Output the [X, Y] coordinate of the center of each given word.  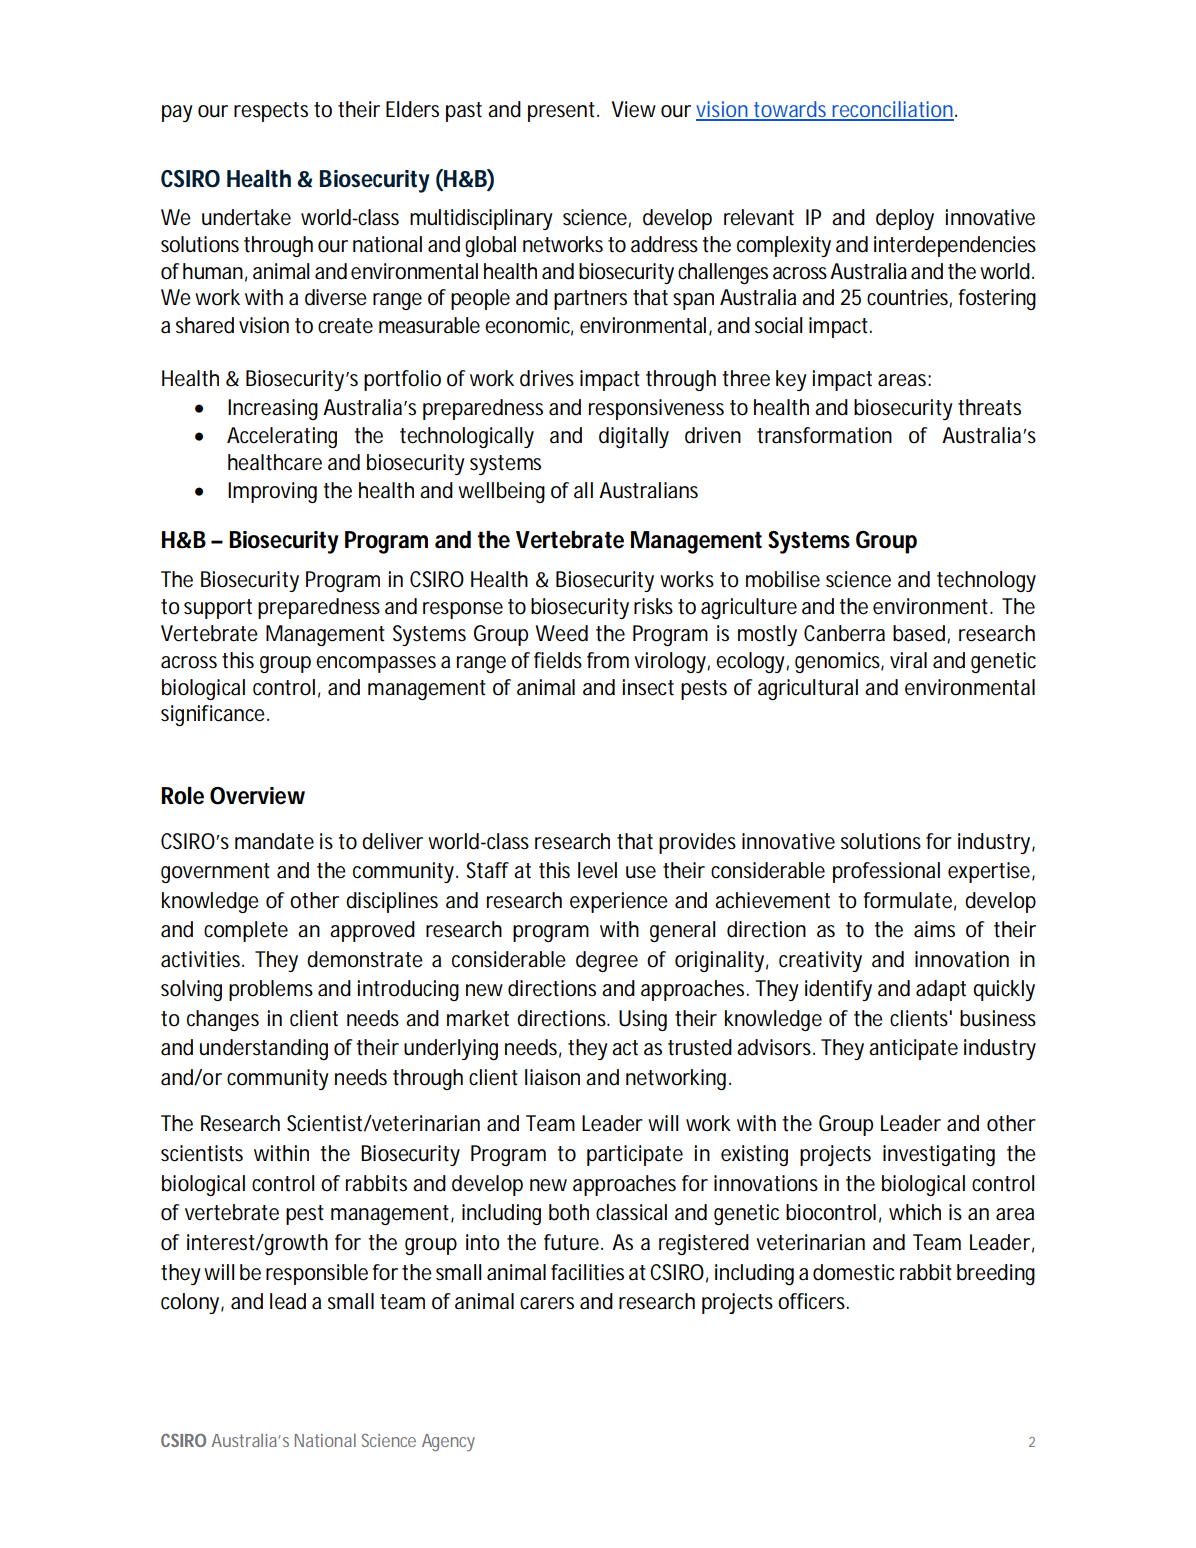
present [561, 112]
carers [547, 1303]
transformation [824, 435]
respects [271, 112]
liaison [552, 1077]
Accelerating [282, 437]
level [597, 870]
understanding [264, 1049]
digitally [634, 437]
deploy [905, 219]
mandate [274, 841]
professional [886, 872]
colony [190, 1303]
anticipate [913, 1049]
